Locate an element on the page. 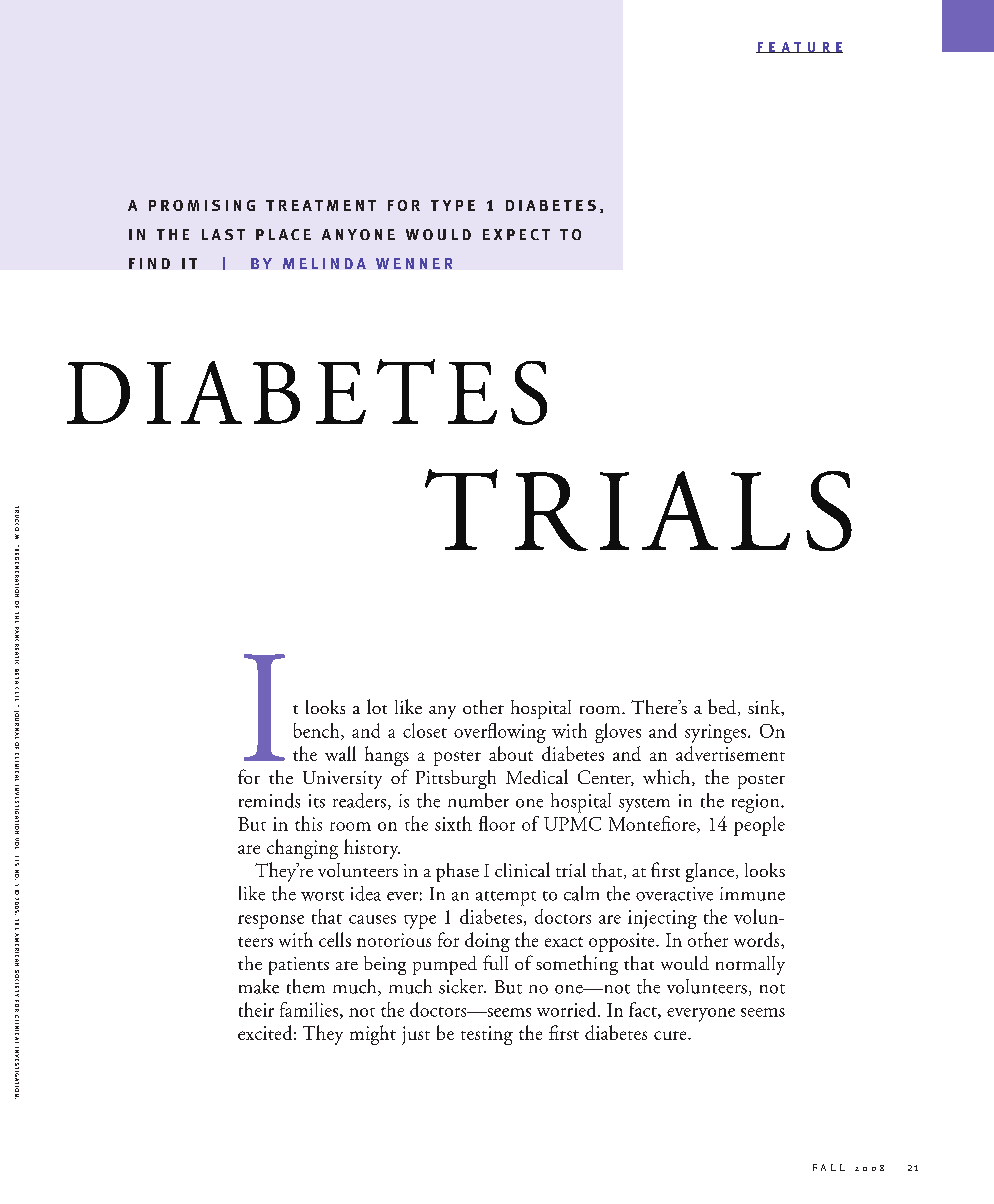  their is located at coordinates (256, 1009).
